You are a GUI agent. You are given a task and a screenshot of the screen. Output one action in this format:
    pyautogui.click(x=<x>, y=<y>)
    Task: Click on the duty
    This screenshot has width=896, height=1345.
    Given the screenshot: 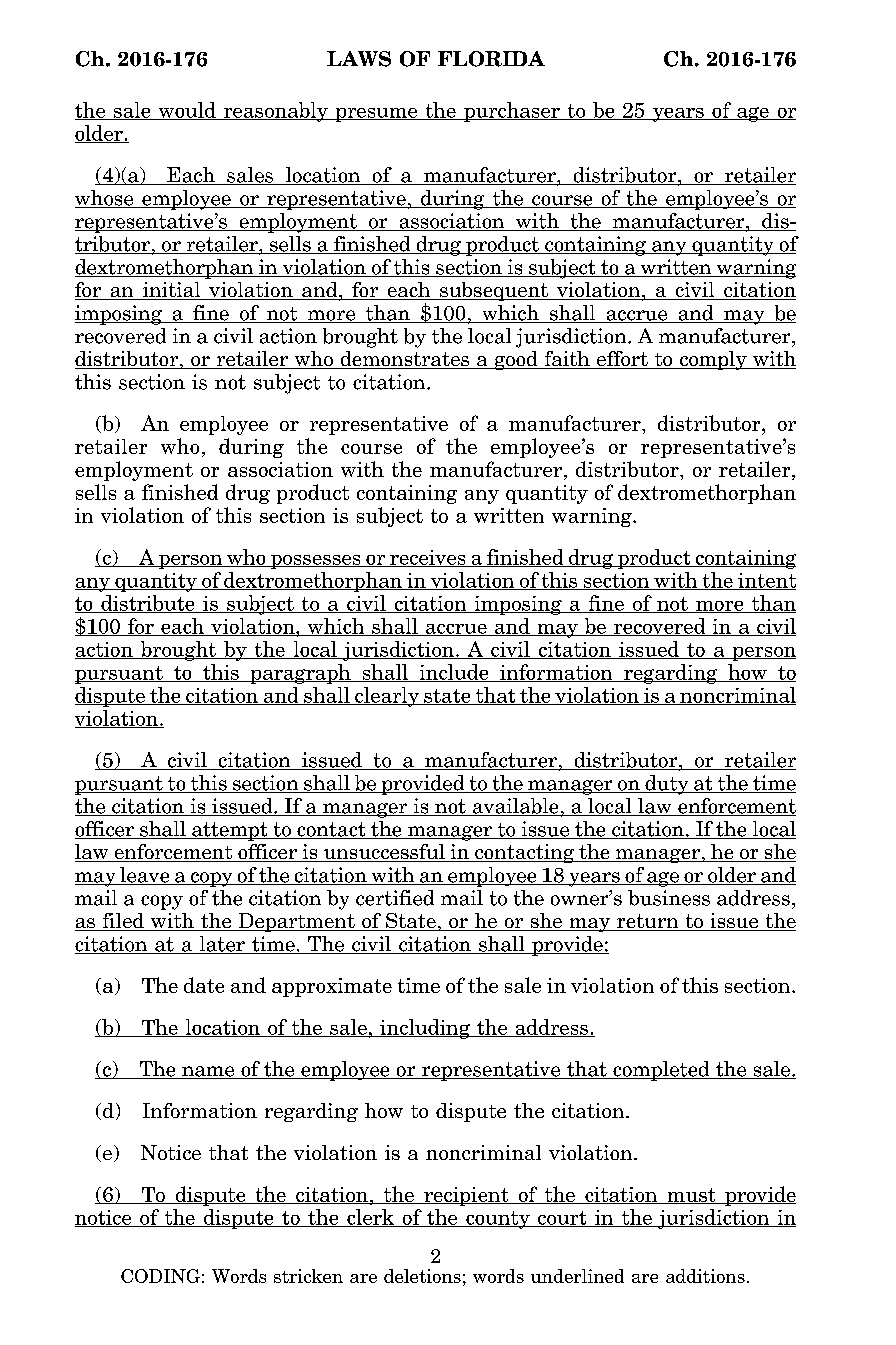 What is the action you would take?
    pyautogui.click(x=667, y=785)
